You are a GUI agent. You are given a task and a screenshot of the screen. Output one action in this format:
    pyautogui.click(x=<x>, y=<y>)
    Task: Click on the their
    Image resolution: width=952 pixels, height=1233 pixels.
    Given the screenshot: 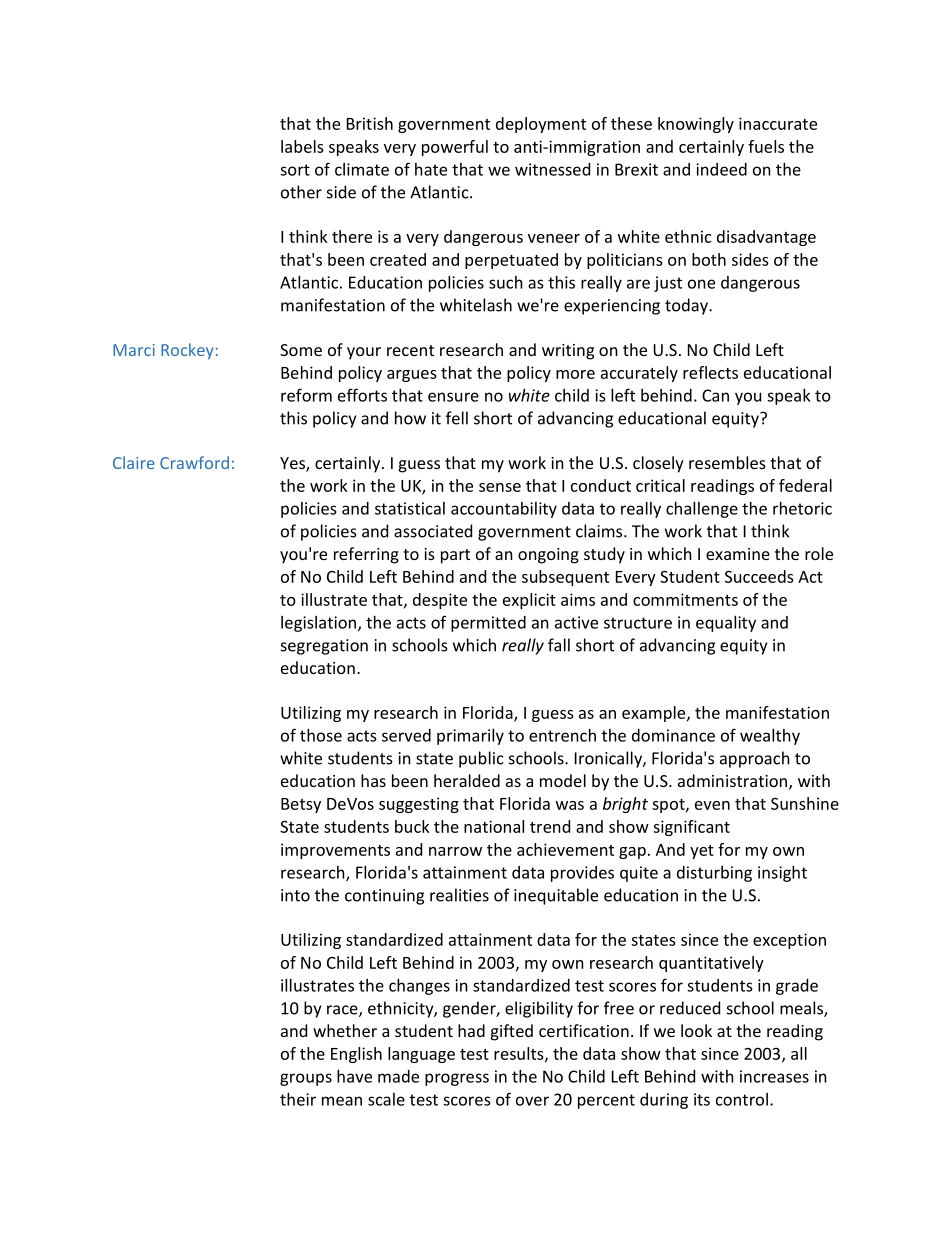 What is the action you would take?
    pyautogui.click(x=298, y=1099)
